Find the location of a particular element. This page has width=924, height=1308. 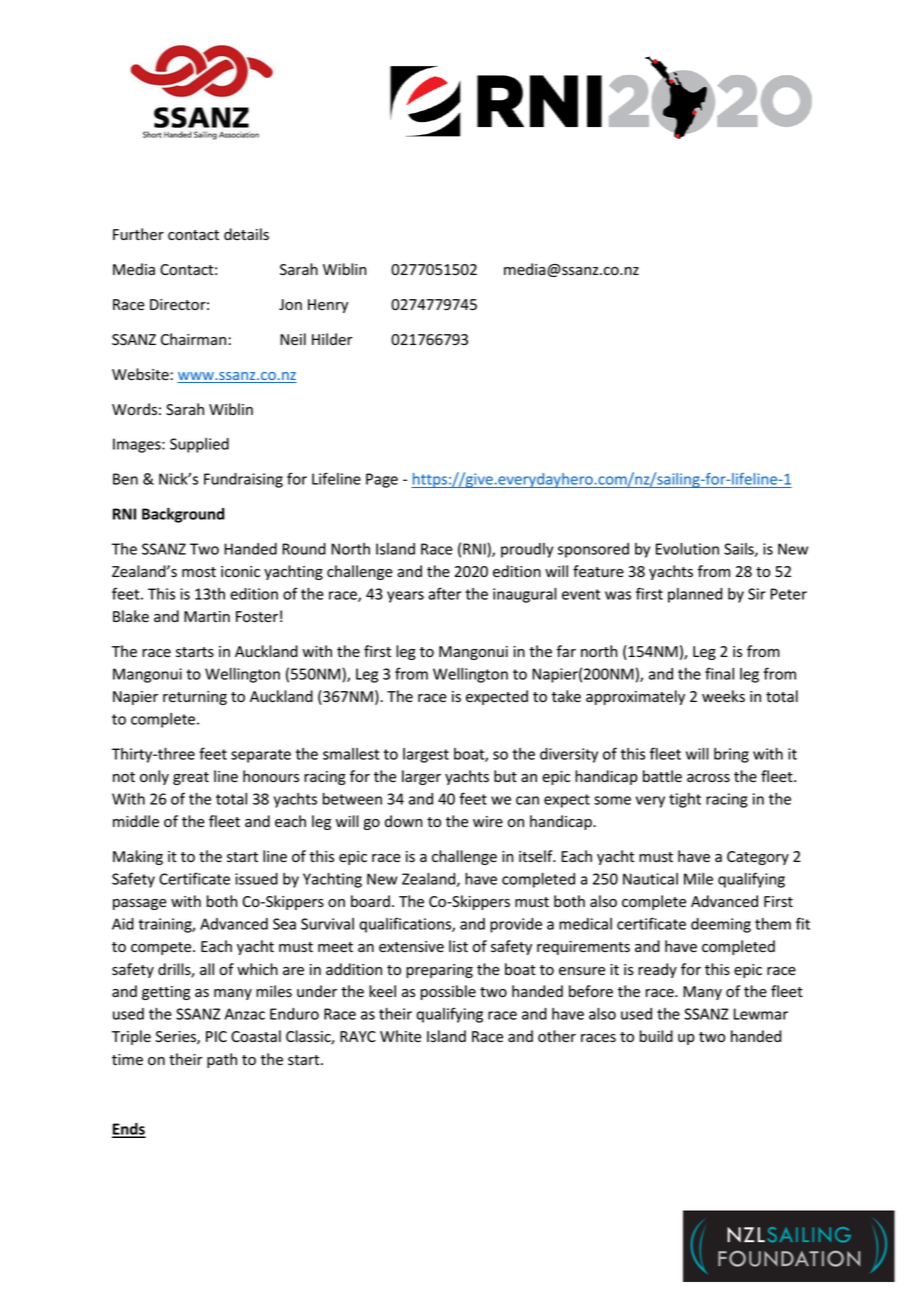

White is located at coordinates (400, 1036).
